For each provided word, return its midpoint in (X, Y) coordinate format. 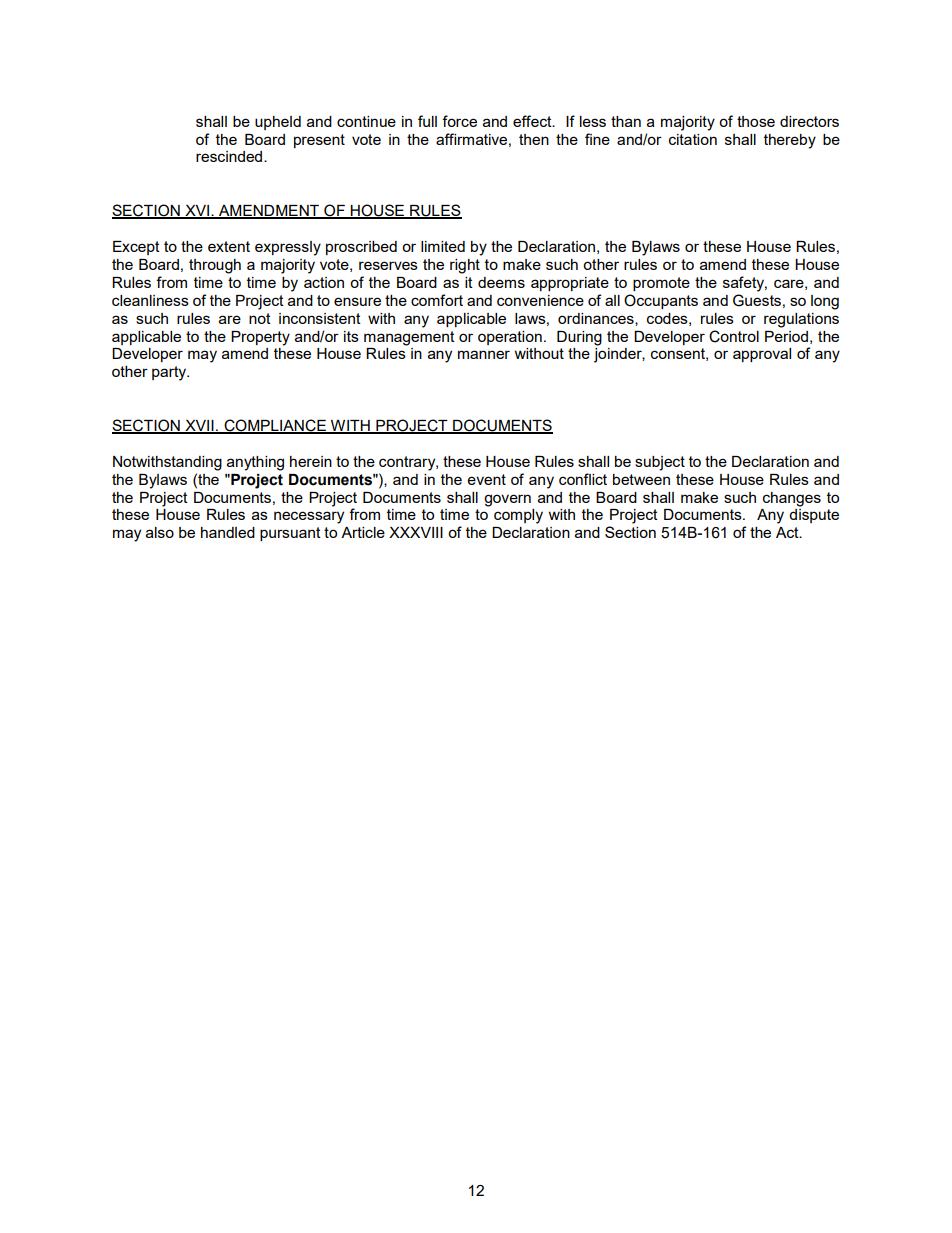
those (756, 121)
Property (260, 338)
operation (510, 338)
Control (734, 336)
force (459, 121)
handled (228, 532)
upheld (278, 123)
